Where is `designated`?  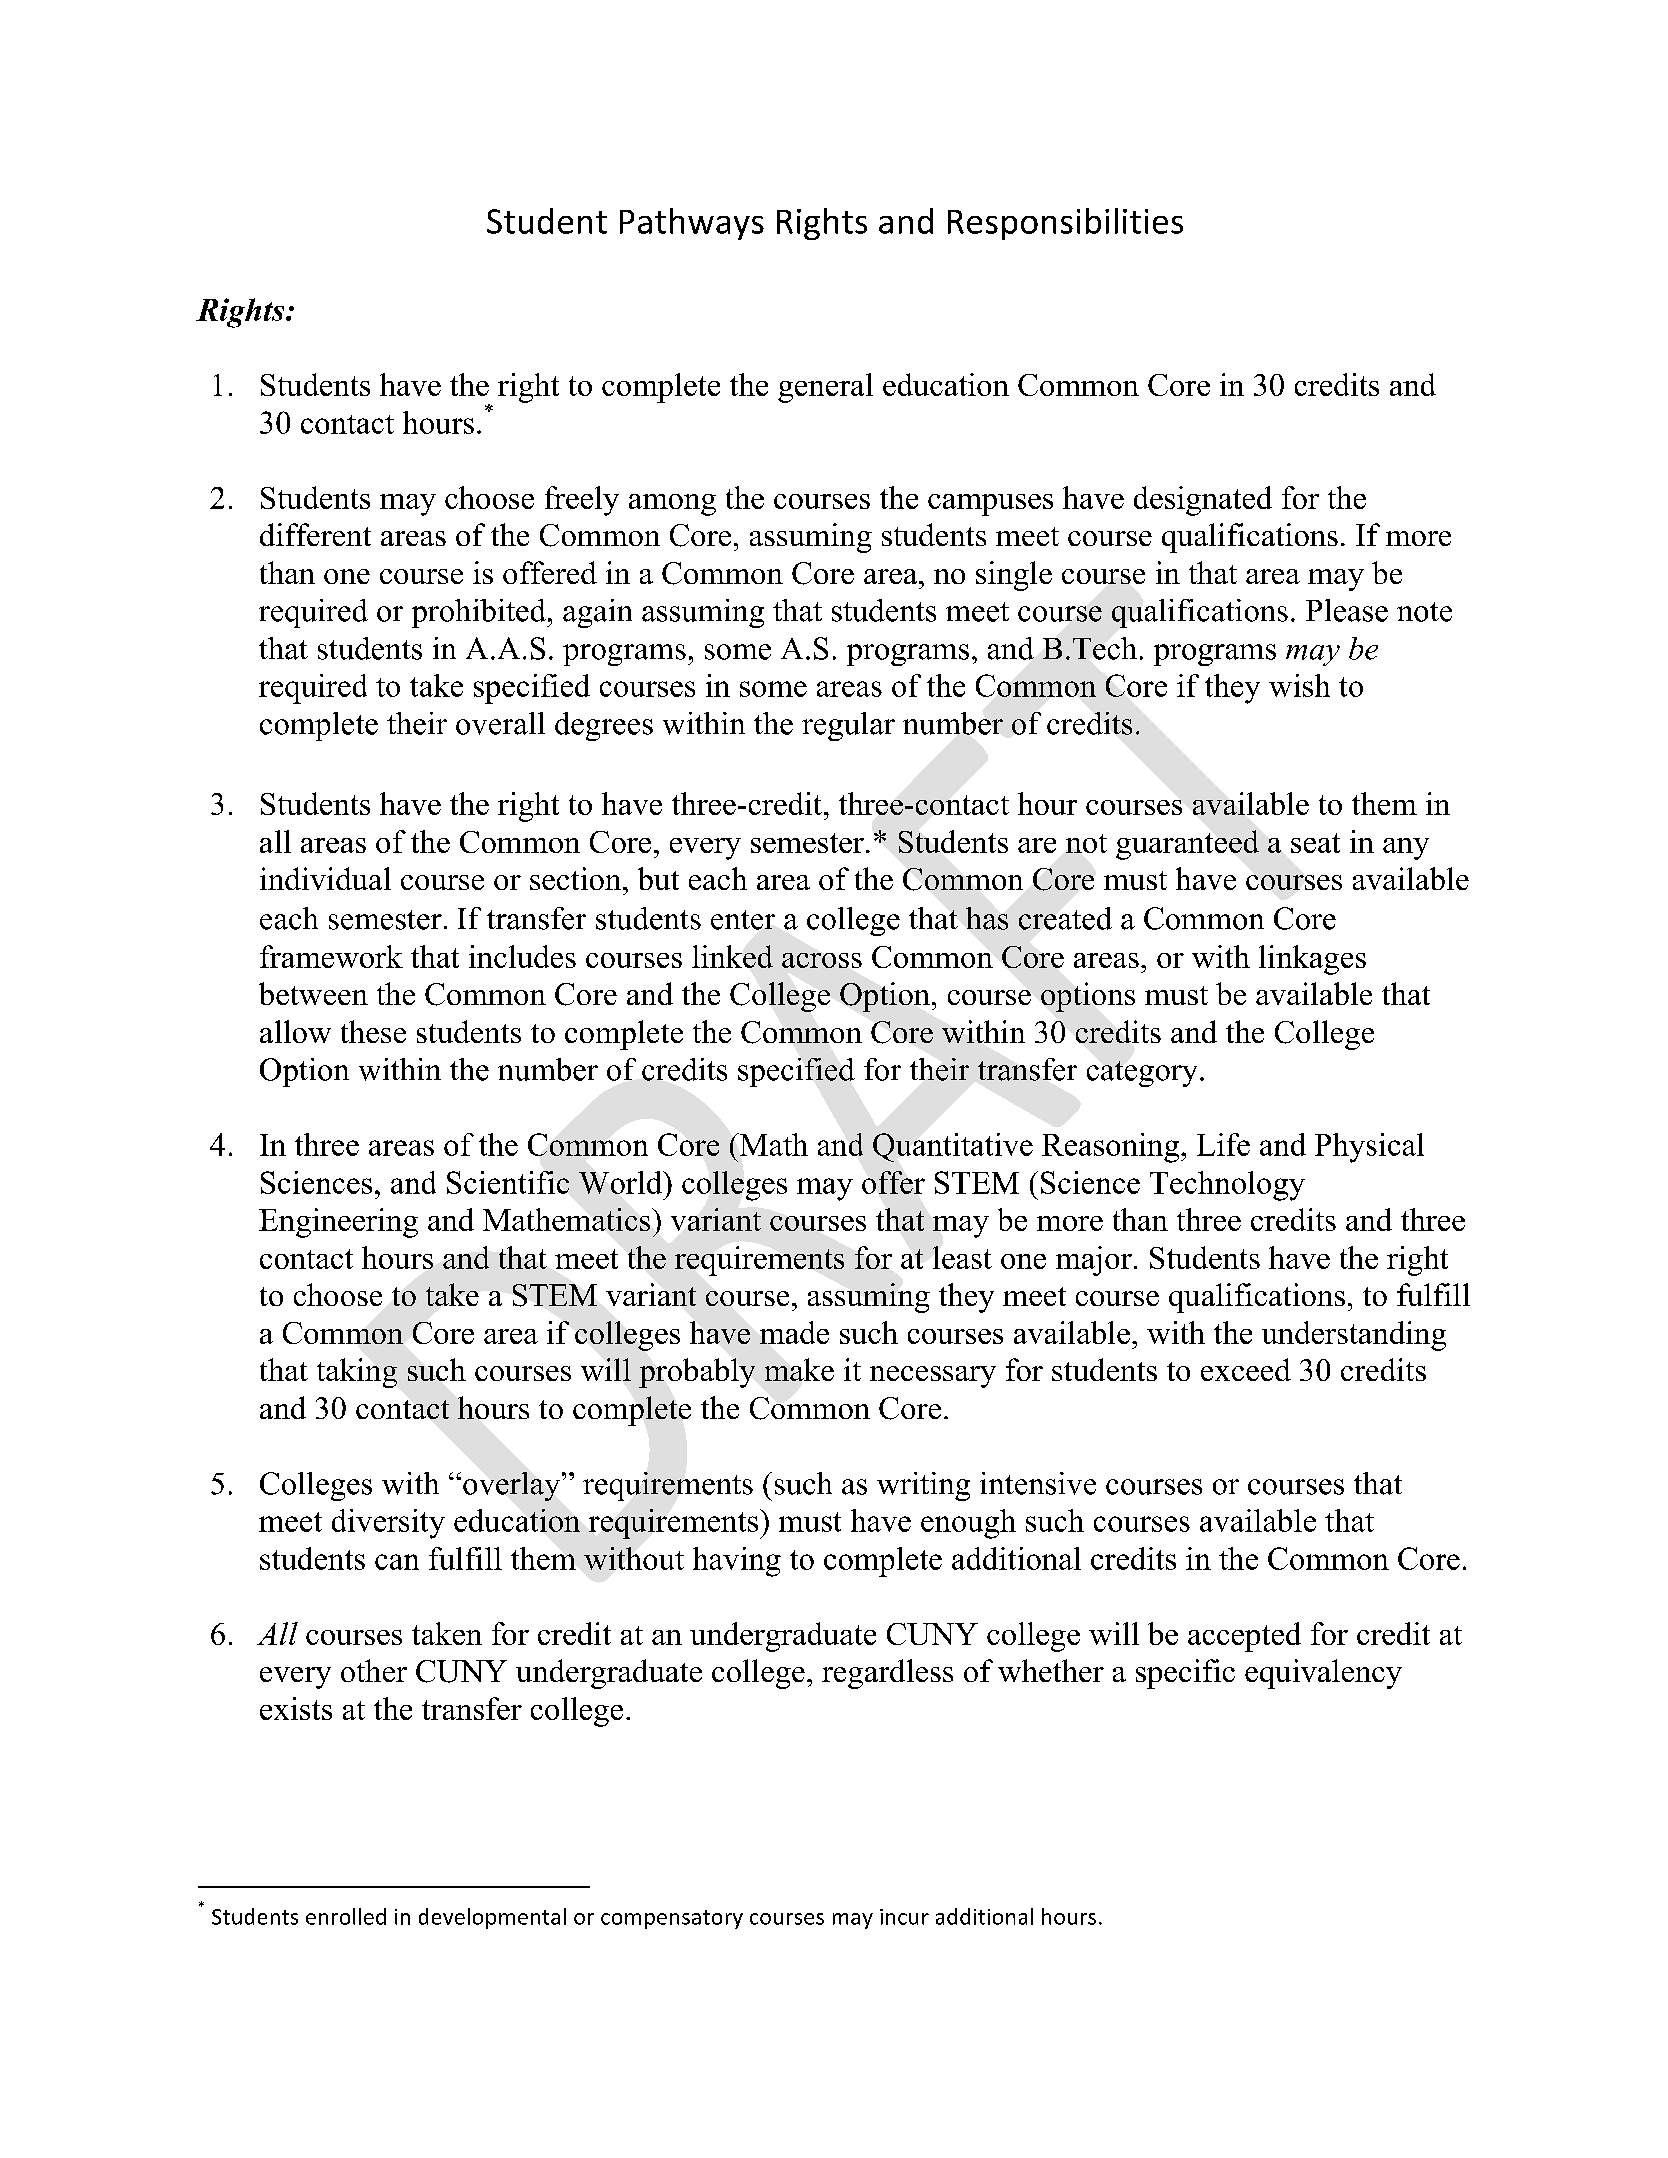 designated is located at coordinates (1203, 501).
